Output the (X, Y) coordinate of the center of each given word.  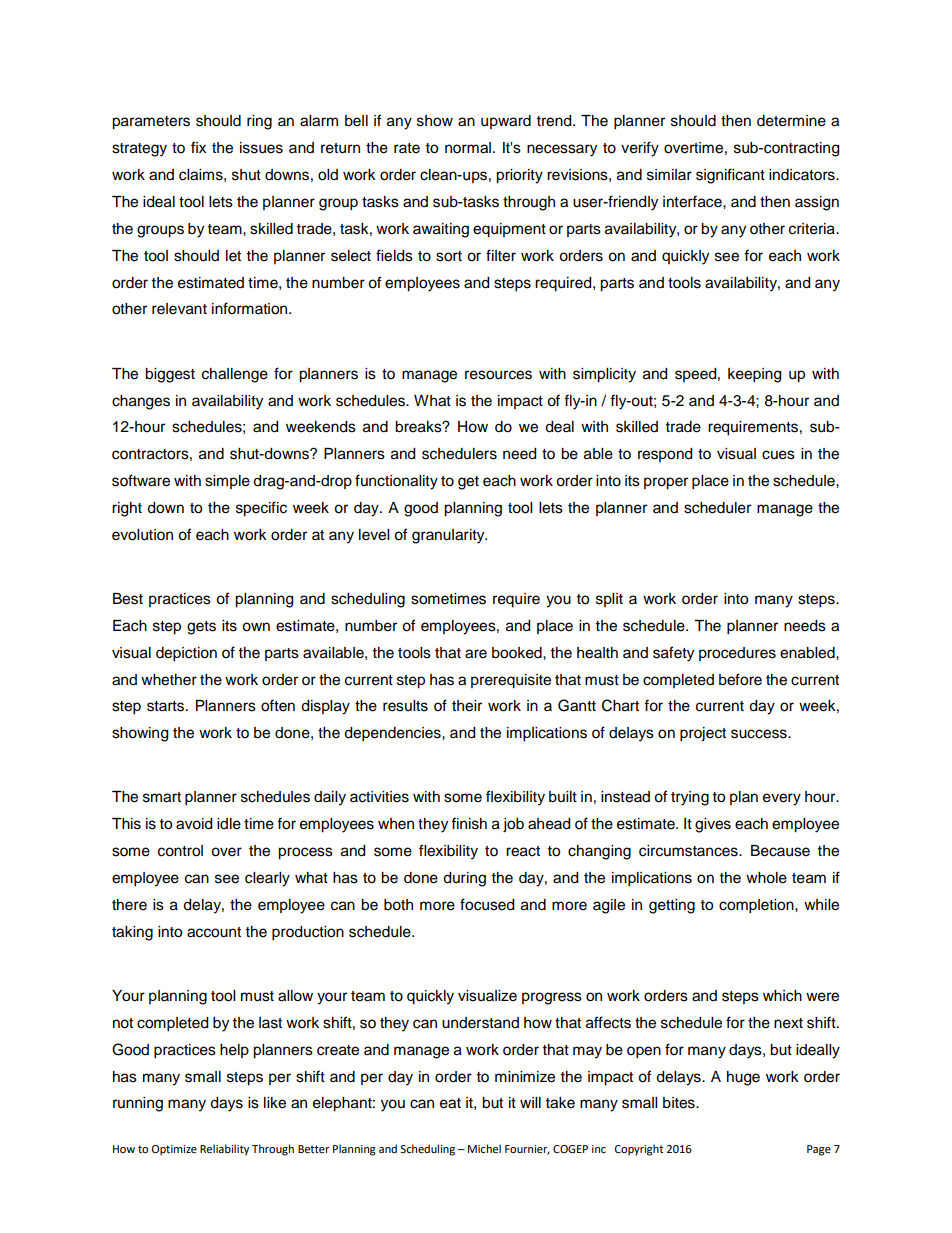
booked (518, 653)
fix (198, 147)
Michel (484, 1149)
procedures (737, 654)
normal (469, 148)
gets (201, 628)
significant (730, 176)
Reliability (224, 1150)
